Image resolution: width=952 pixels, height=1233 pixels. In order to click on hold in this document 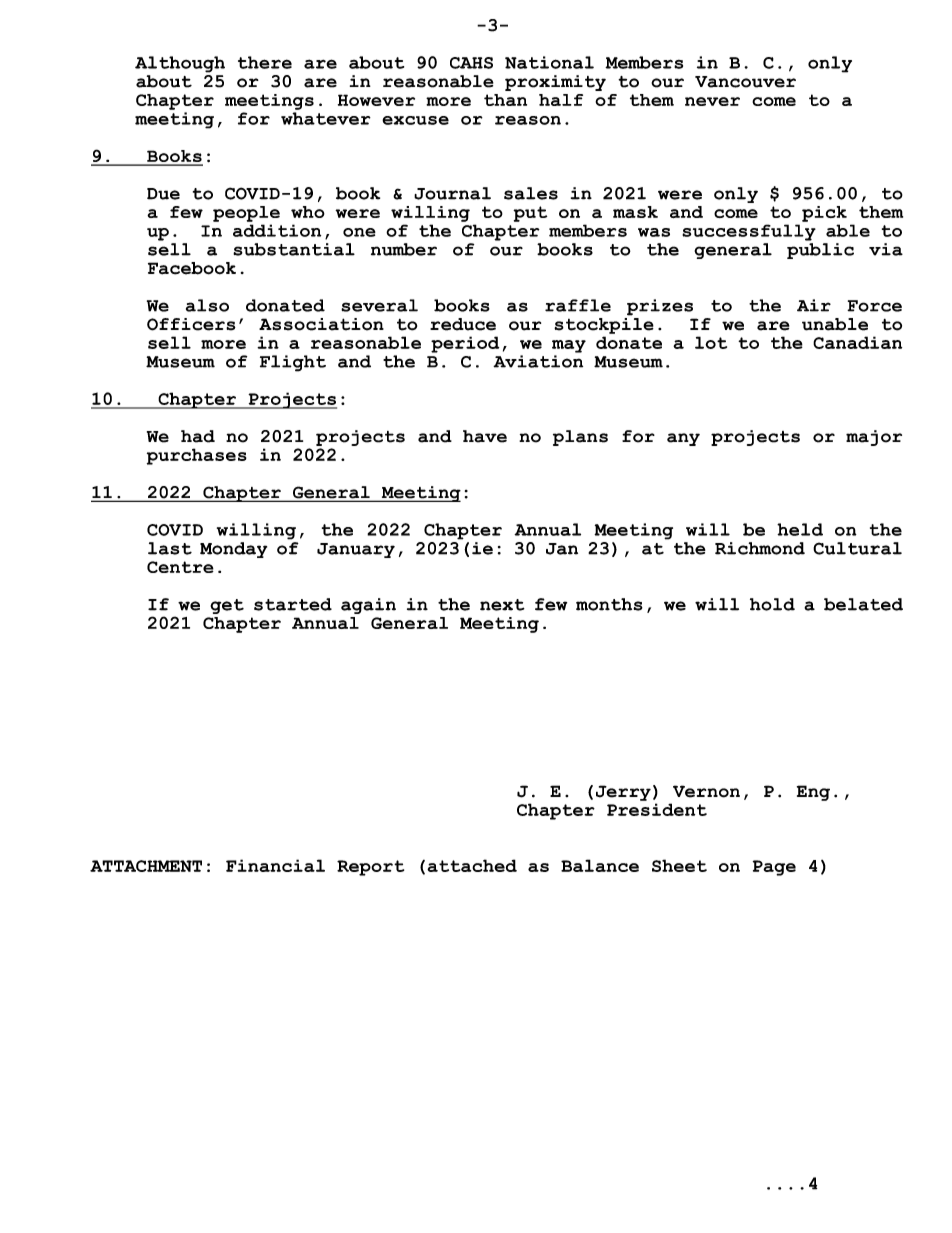, I will do `click(772, 604)`.
